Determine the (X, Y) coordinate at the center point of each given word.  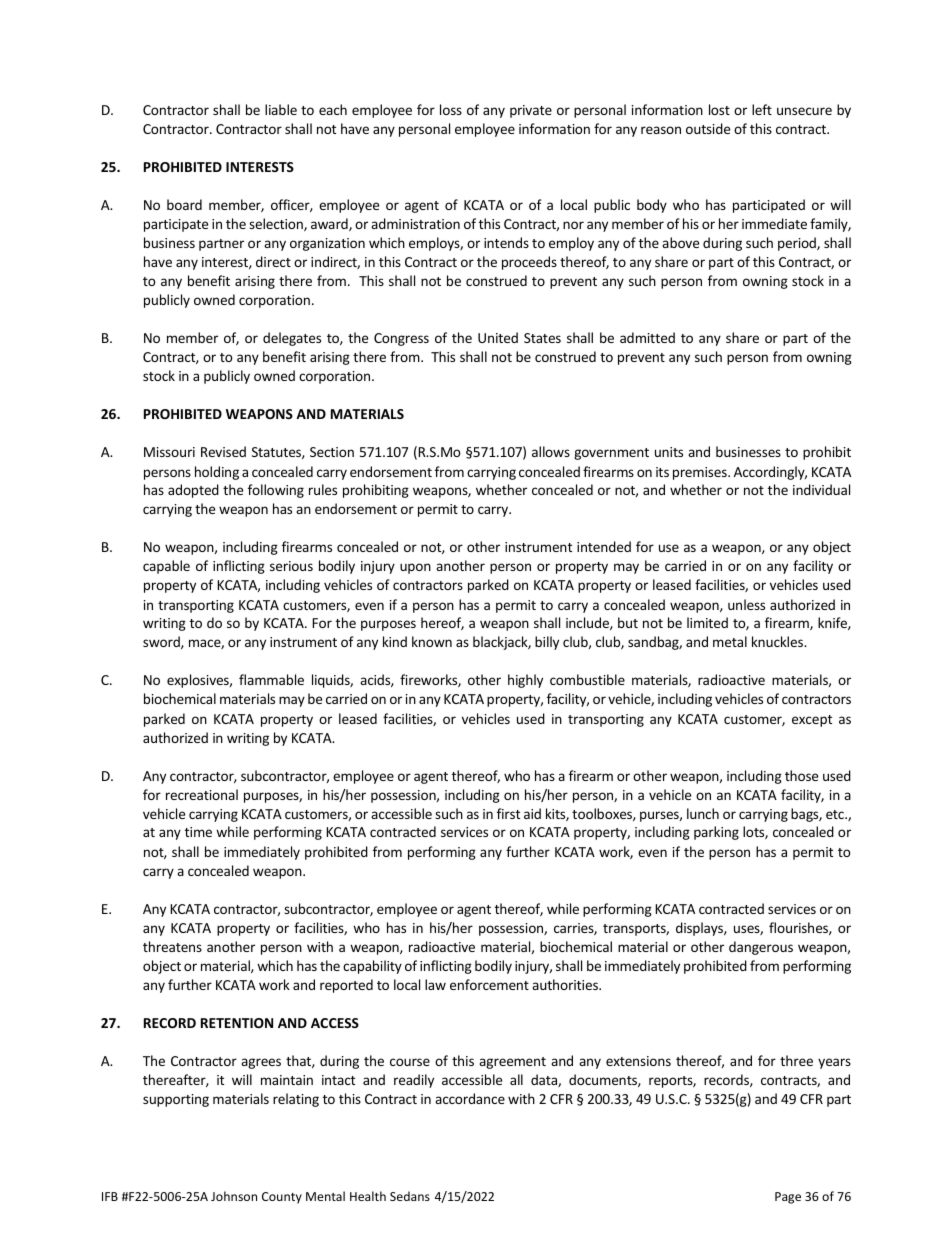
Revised (223, 451)
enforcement (489, 984)
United (498, 337)
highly (525, 681)
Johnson (234, 1196)
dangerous (761, 948)
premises (701, 473)
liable (281, 109)
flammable (271, 679)
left (762, 109)
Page (788, 1198)
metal (730, 641)
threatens (172, 946)
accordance (470, 1098)
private (531, 111)
